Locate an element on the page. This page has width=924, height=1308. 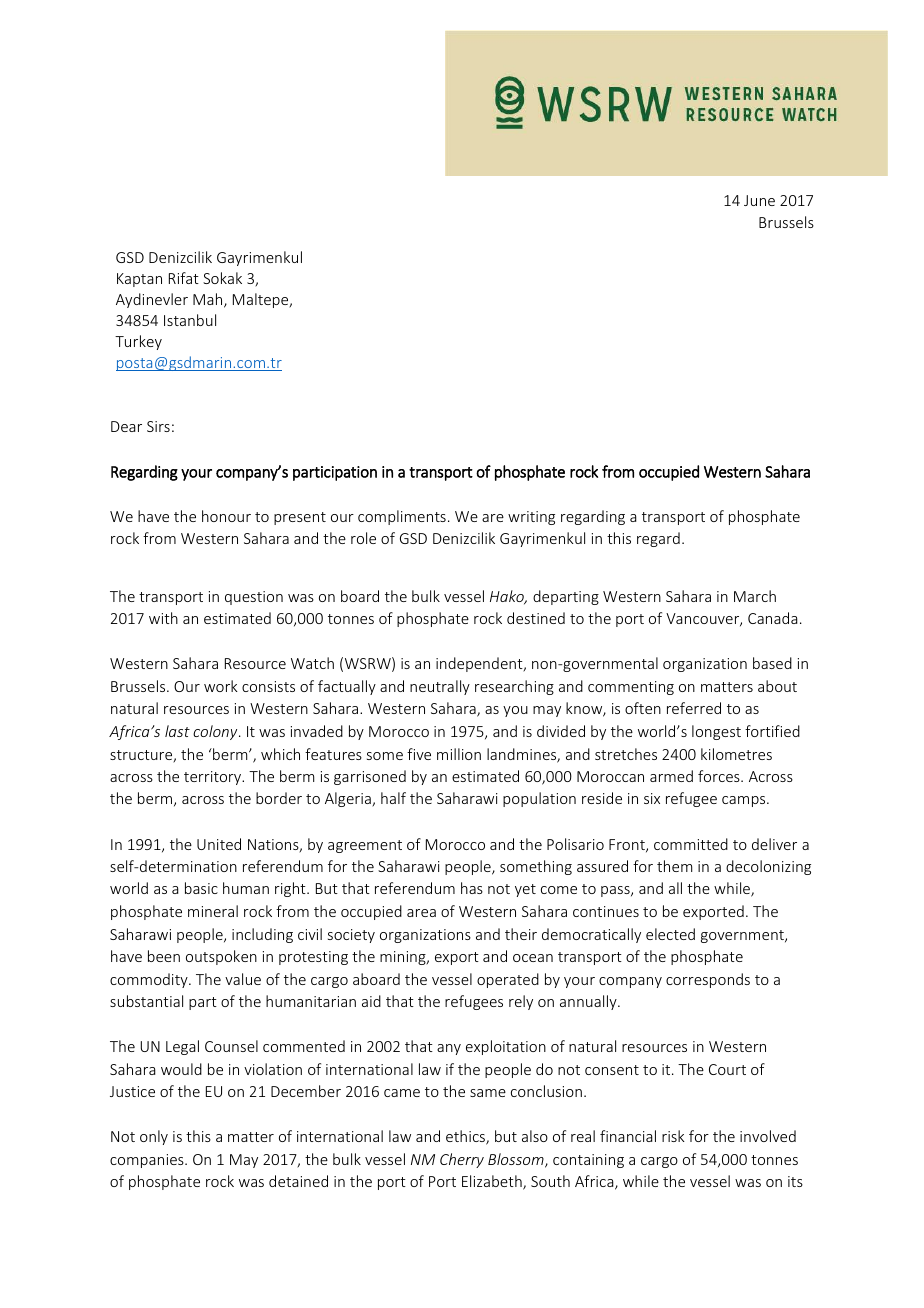
only is located at coordinates (154, 1137).
